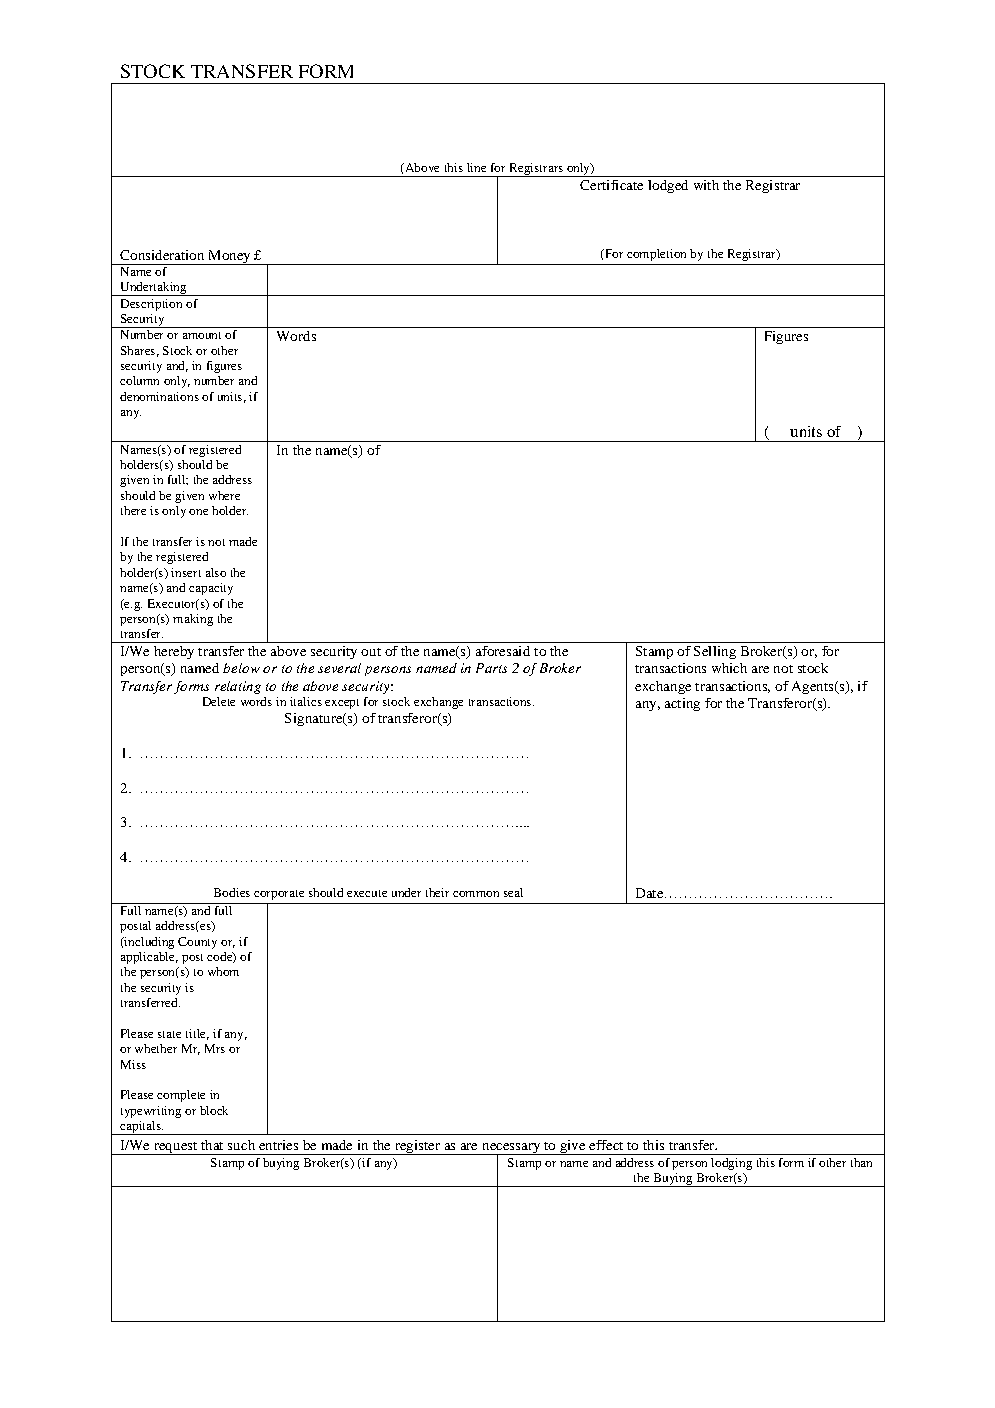 Image resolution: width=995 pixels, height=1408 pixels. What do you see at coordinates (476, 167) in the image?
I see `line` at bounding box center [476, 167].
